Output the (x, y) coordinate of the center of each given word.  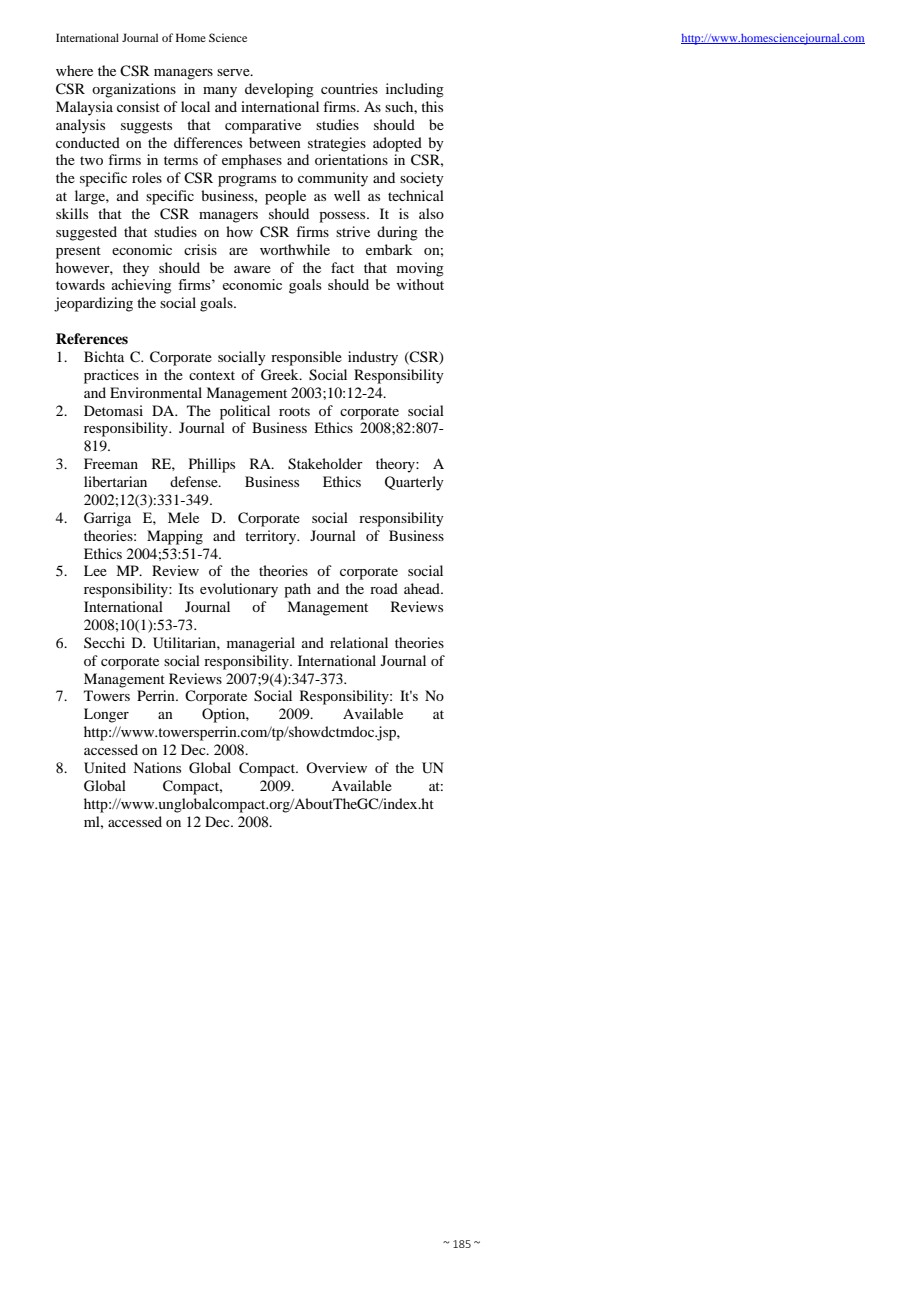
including (415, 90)
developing (279, 90)
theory (396, 465)
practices (111, 376)
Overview (336, 767)
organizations (134, 90)
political (245, 412)
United (105, 768)
